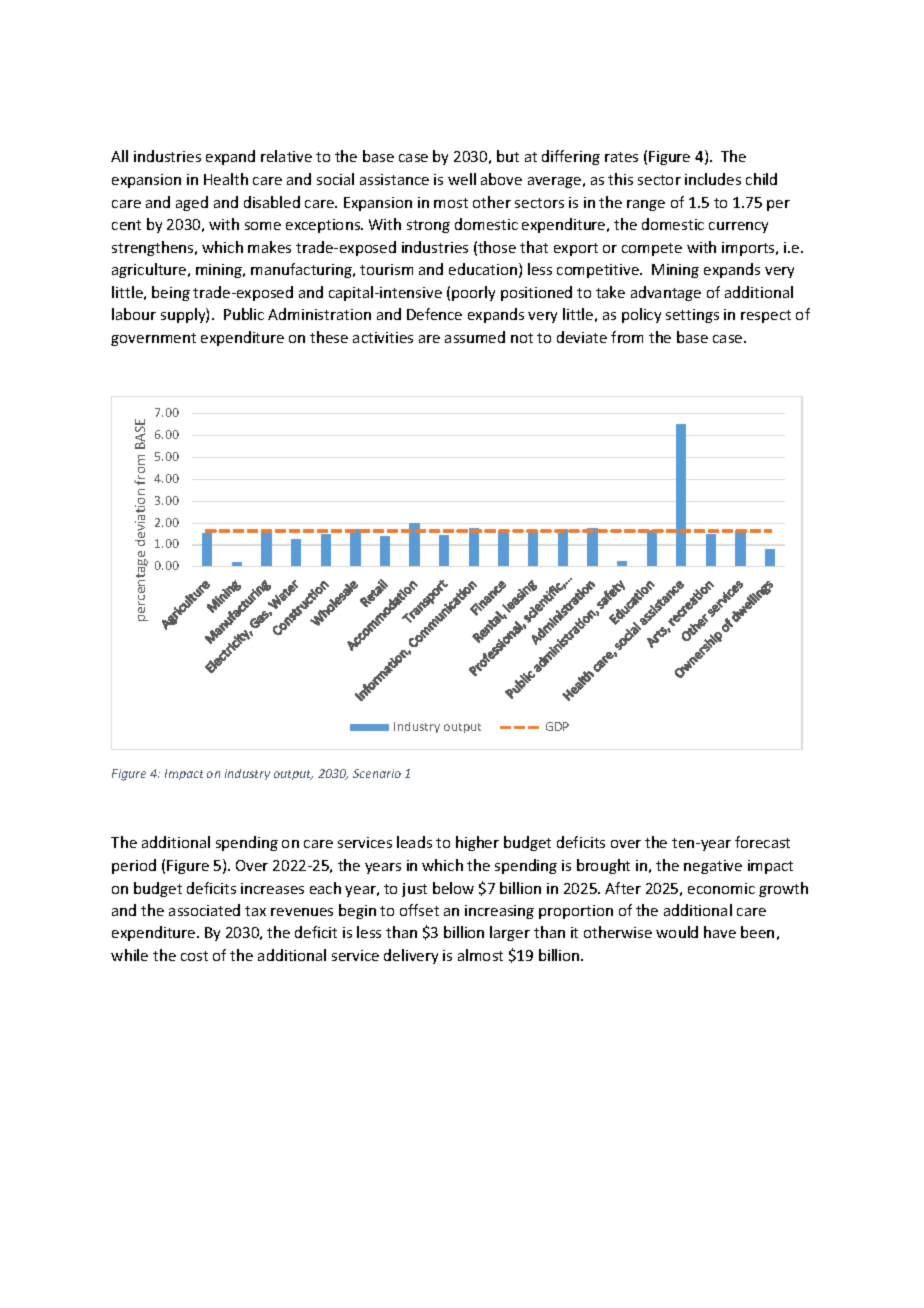  What do you see at coordinates (329, 337) in the screenshot?
I see `these` at bounding box center [329, 337].
